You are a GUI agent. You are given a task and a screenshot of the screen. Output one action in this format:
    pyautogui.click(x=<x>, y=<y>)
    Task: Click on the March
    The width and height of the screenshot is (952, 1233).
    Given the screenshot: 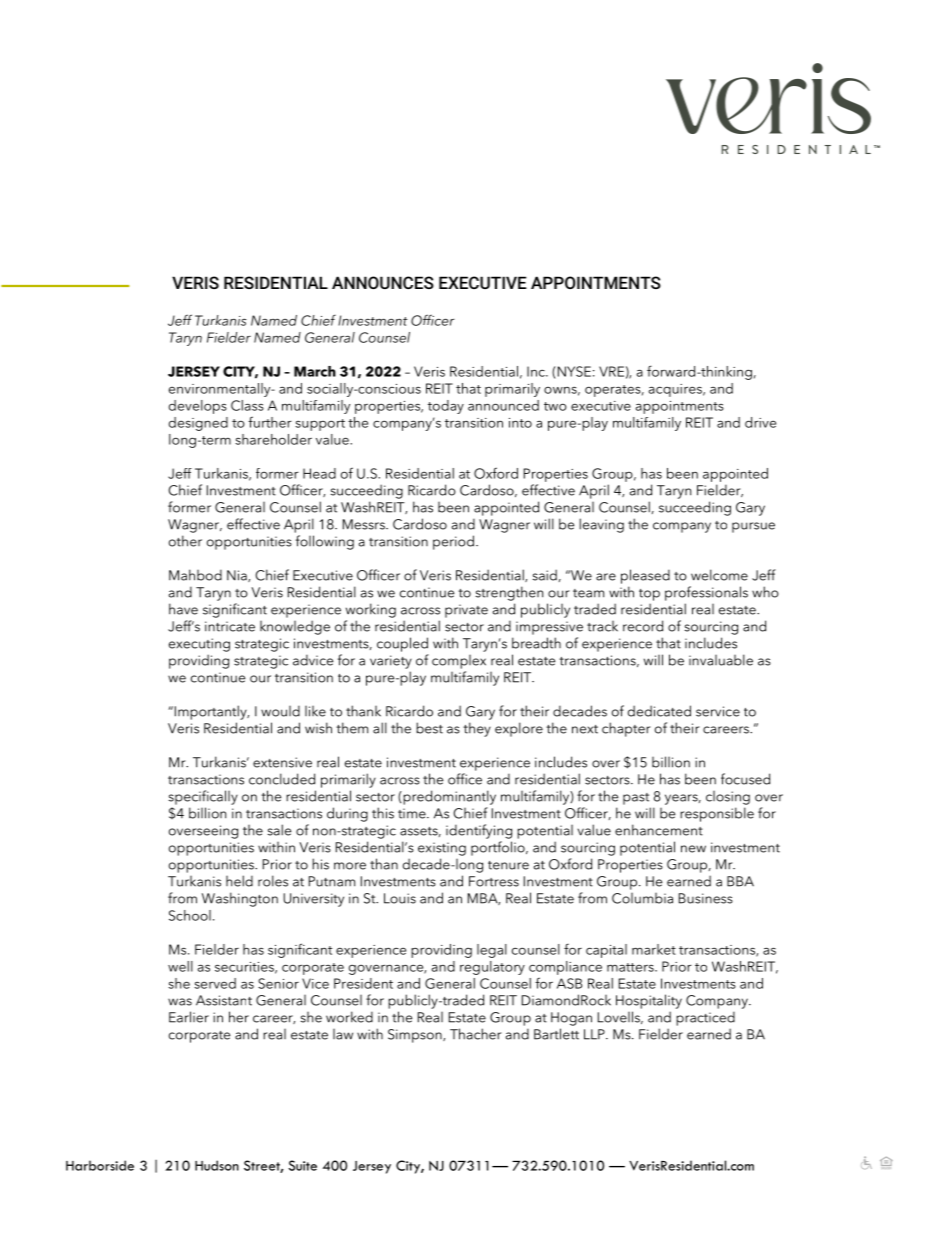 What is the action you would take?
    pyautogui.click(x=315, y=371)
